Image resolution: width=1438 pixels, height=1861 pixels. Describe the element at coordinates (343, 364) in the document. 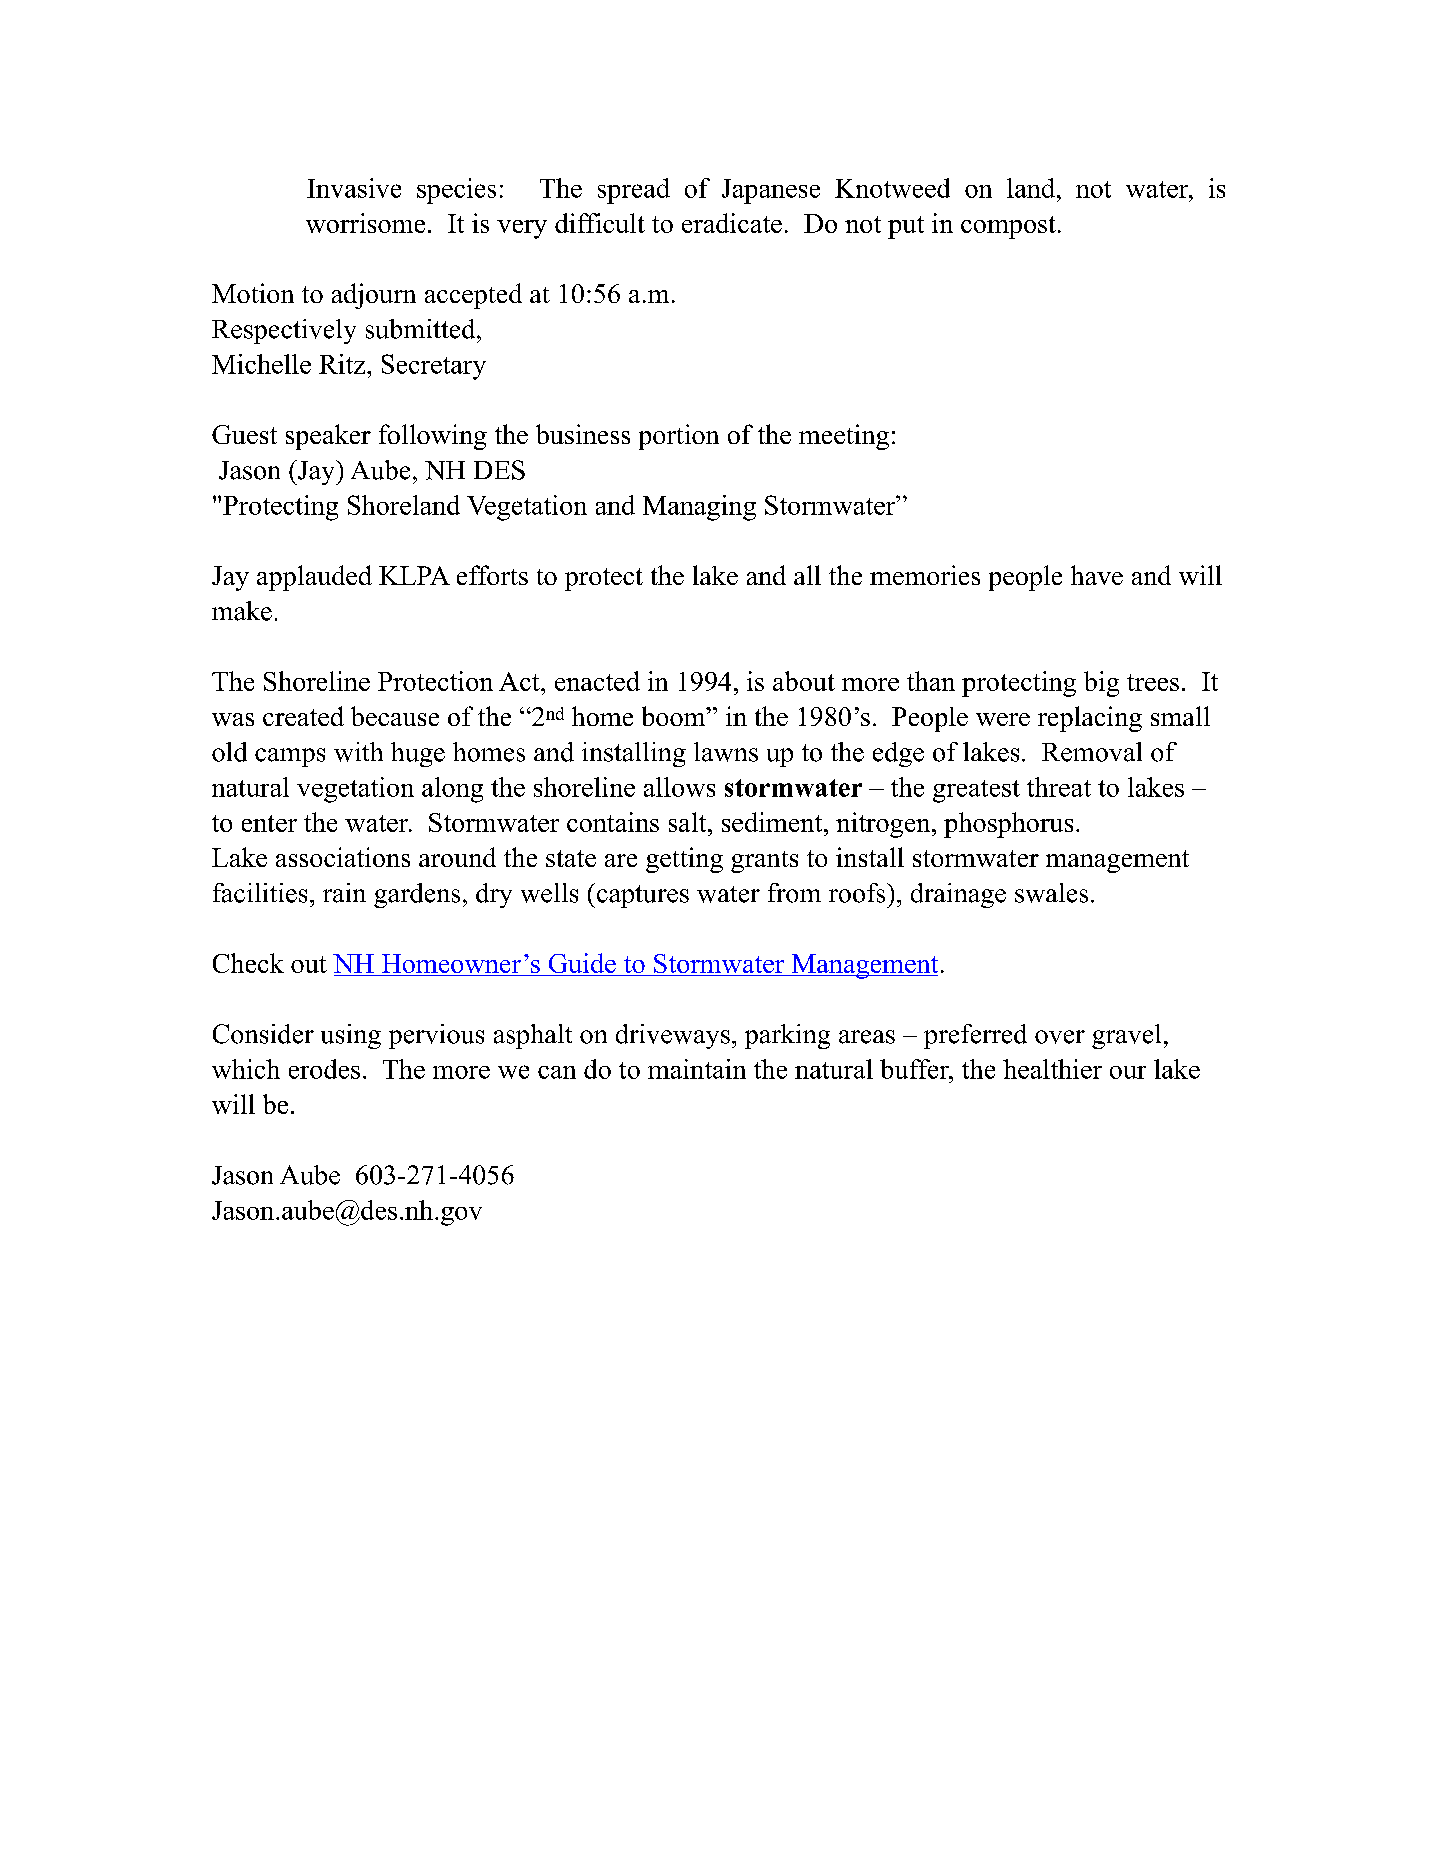

I see `Ritz` at that location.
